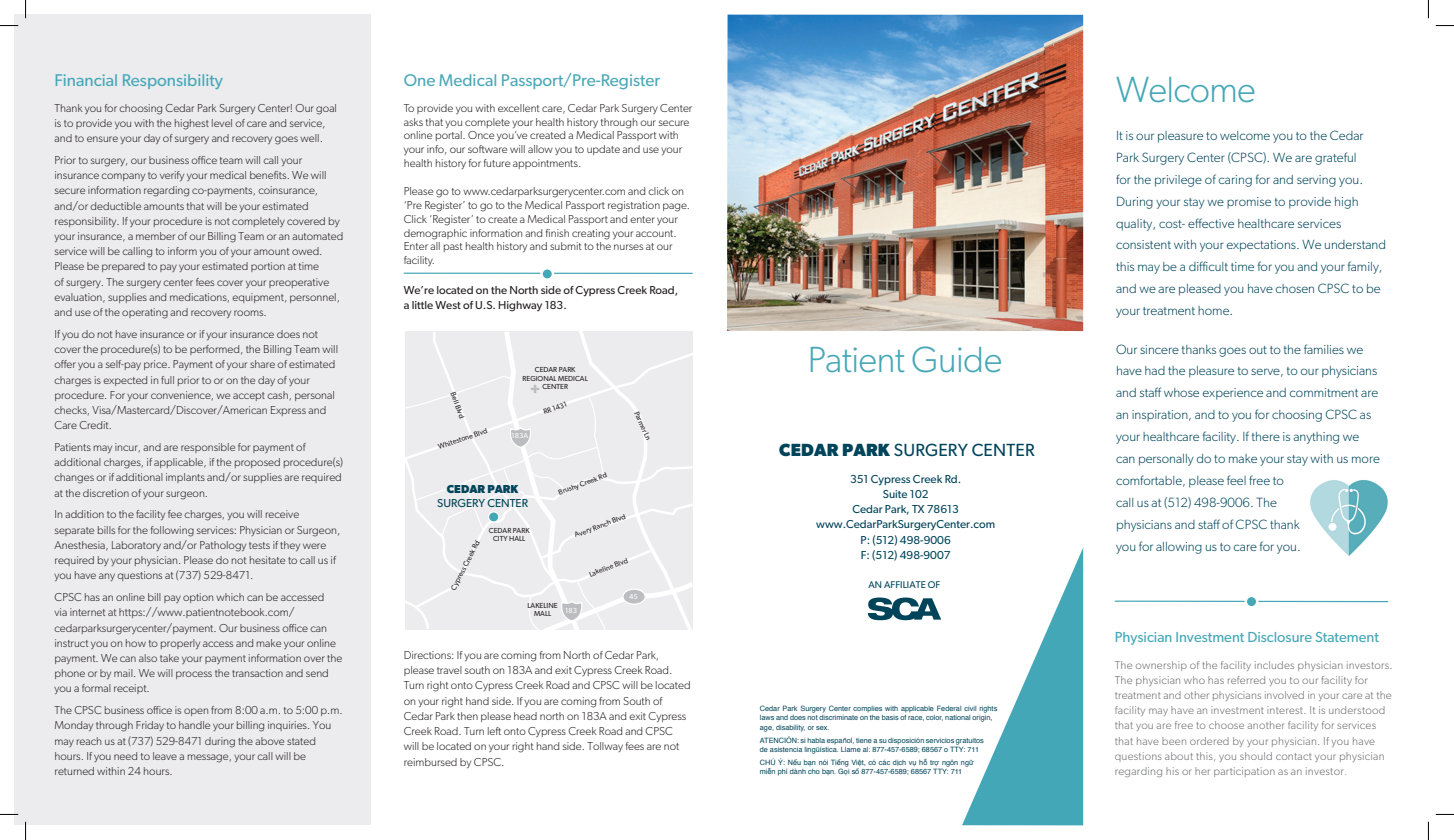 This screenshot has width=1454, height=840. What do you see at coordinates (435, 234) in the screenshot?
I see `demographic` at bounding box center [435, 234].
